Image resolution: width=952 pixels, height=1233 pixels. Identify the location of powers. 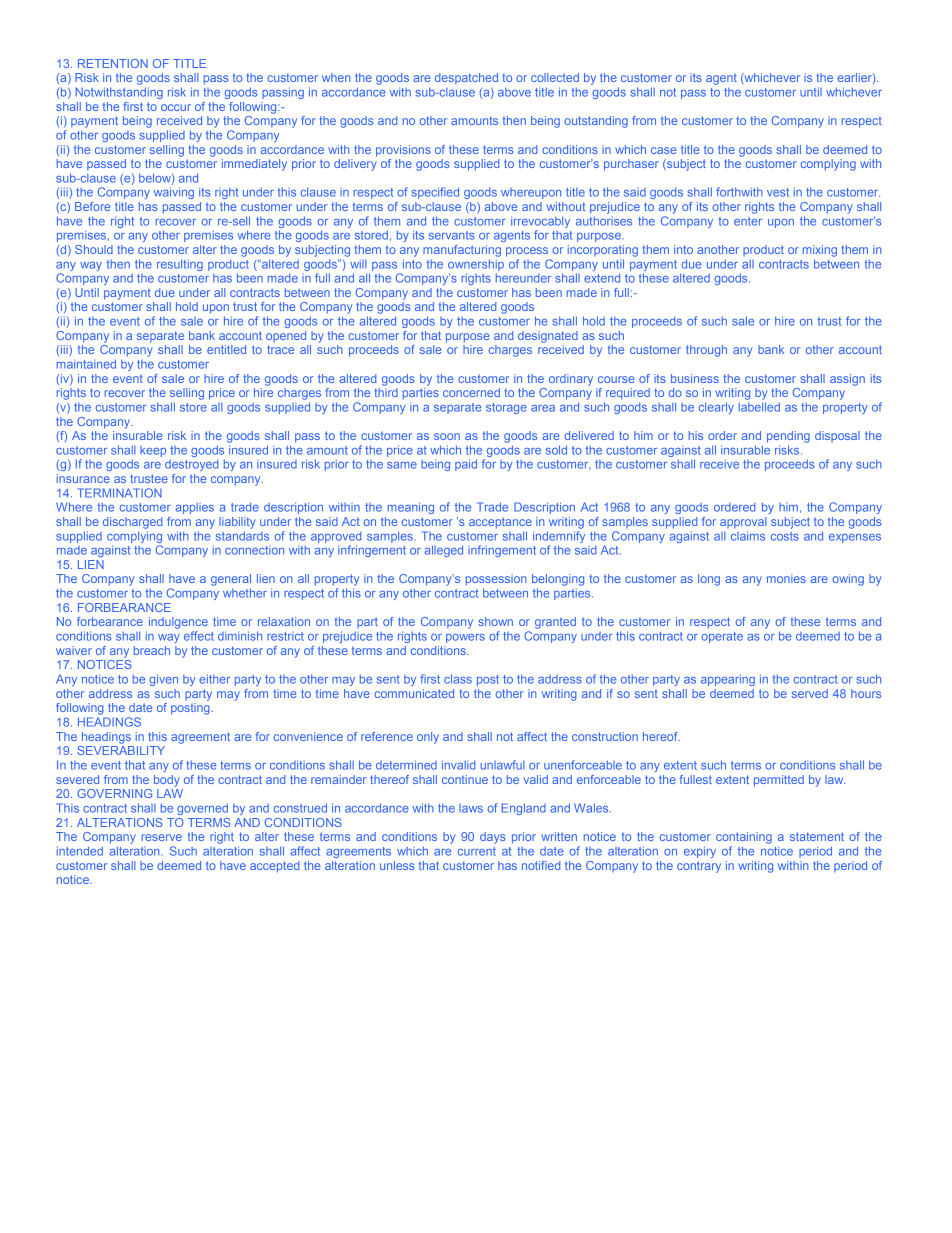
(465, 638).
